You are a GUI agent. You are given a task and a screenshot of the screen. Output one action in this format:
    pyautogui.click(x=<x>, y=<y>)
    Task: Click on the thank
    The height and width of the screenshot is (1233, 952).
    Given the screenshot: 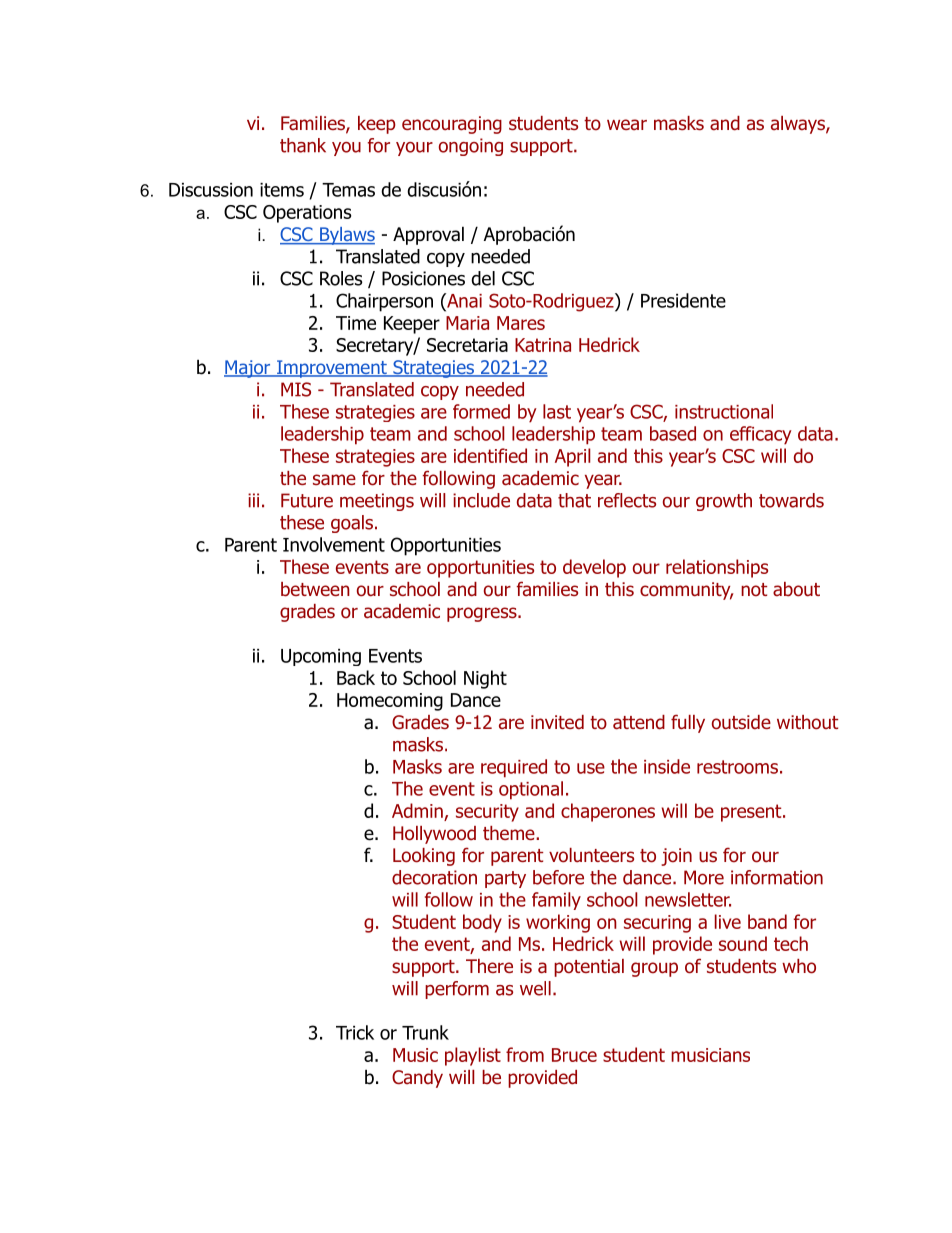 What is the action you would take?
    pyautogui.click(x=303, y=145)
